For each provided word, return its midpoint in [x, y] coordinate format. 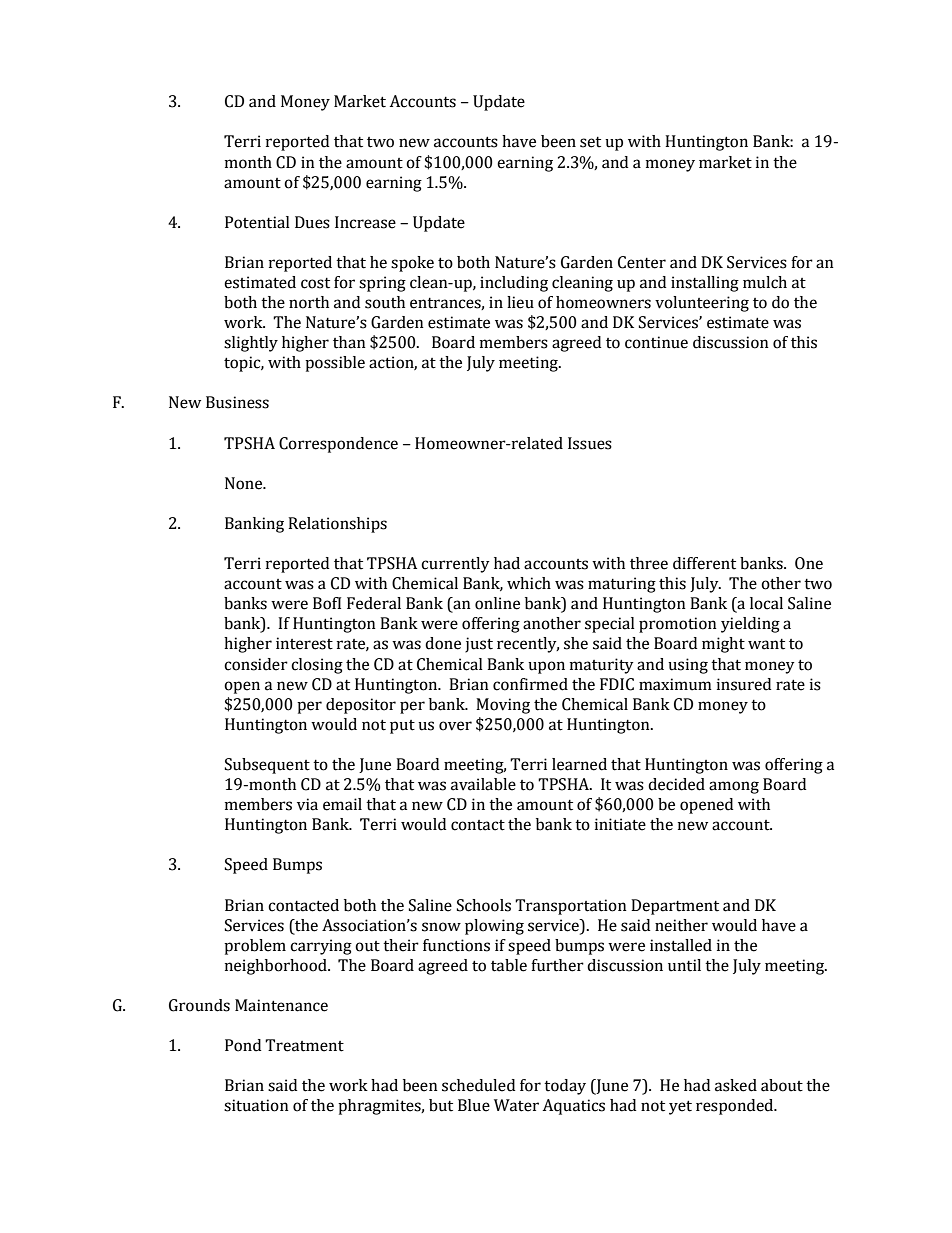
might [723, 645]
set [590, 142]
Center [642, 262]
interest [304, 643]
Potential [257, 222]
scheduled [478, 1085]
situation [256, 1105]
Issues [590, 443]
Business [237, 402]
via [307, 804]
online [497, 603]
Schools [484, 905]
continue [656, 342]
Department [675, 907]
